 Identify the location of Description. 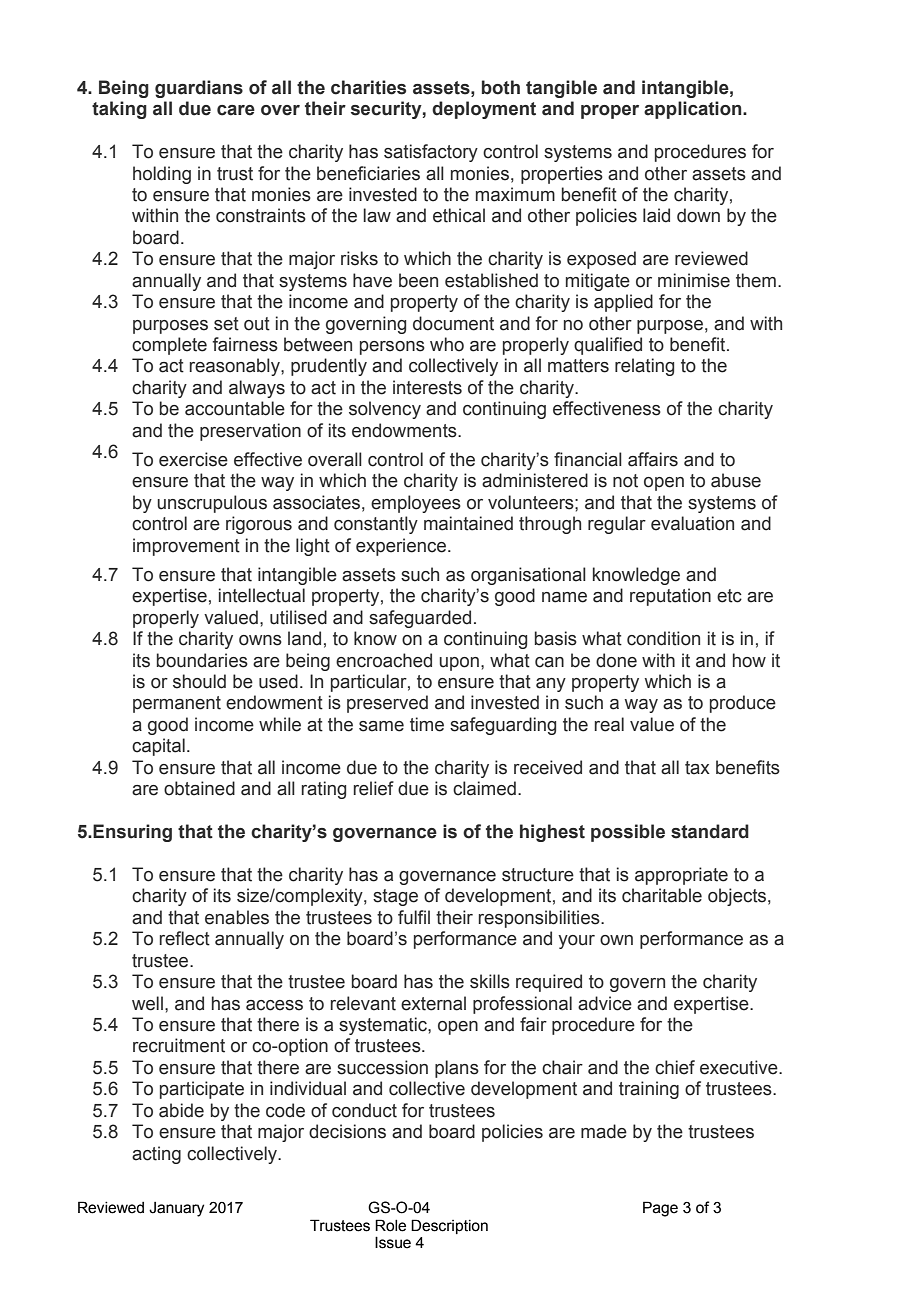
(449, 1226).
